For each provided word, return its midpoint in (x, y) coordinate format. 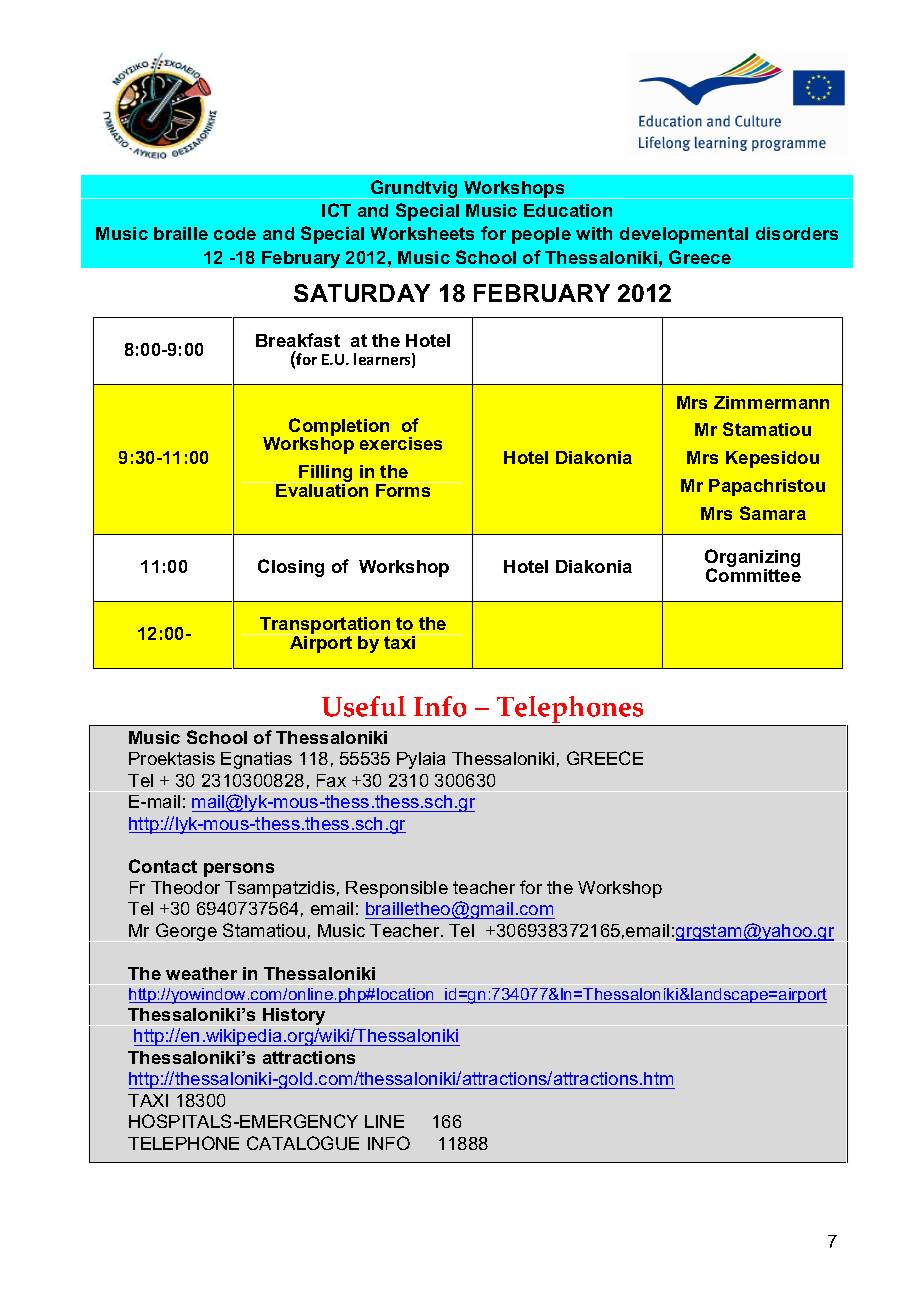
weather (201, 973)
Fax (331, 780)
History (294, 1016)
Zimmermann (771, 402)
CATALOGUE (303, 1143)
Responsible (397, 889)
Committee (753, 574)
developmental (684, 235)
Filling (326, 475)
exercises (401, 443)
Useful (364, 706)
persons (239, 870)
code (235, 233)
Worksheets (422, 233)
